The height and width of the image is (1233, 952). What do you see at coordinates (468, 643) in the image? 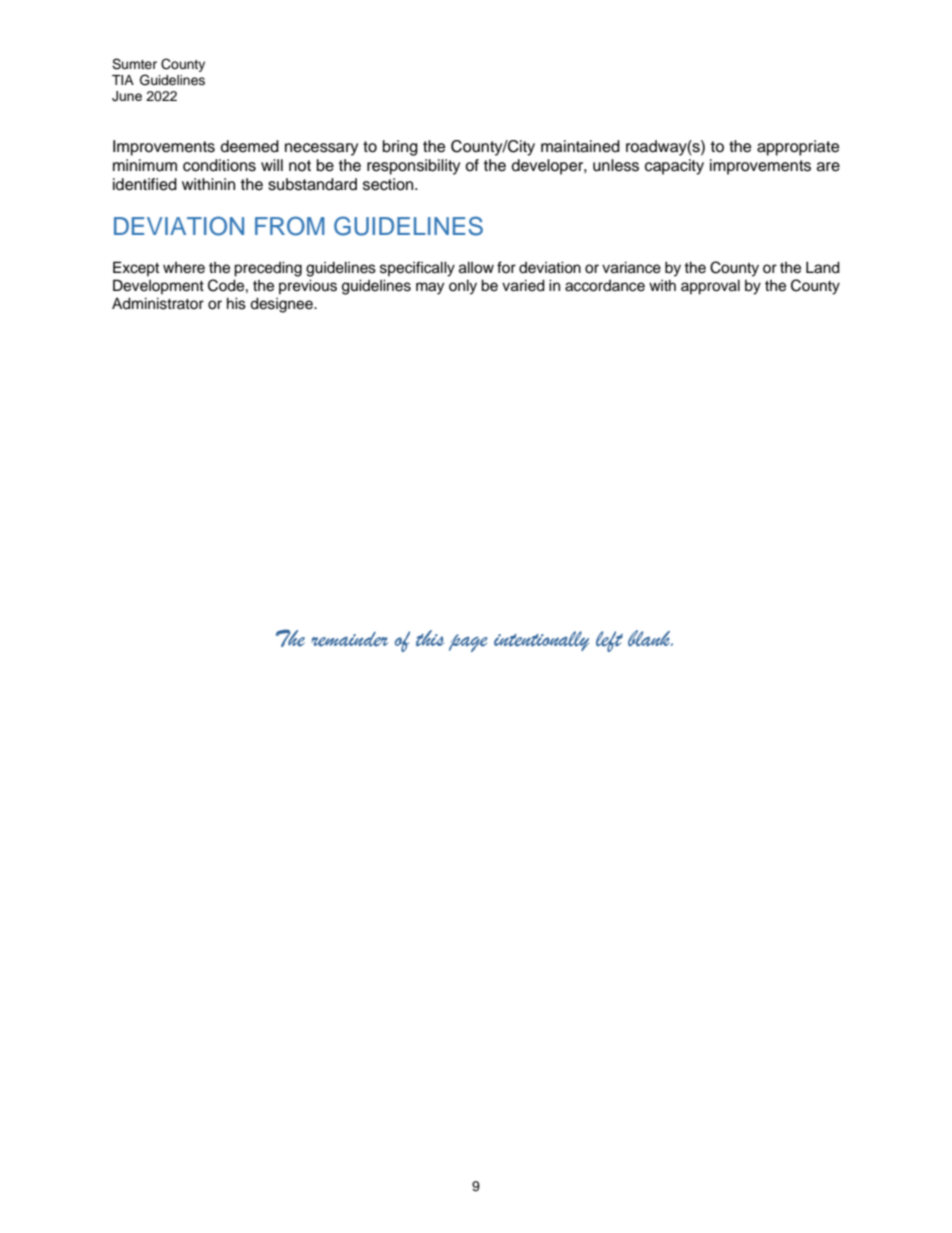
I see `page` at bounding box center [468, 643].
